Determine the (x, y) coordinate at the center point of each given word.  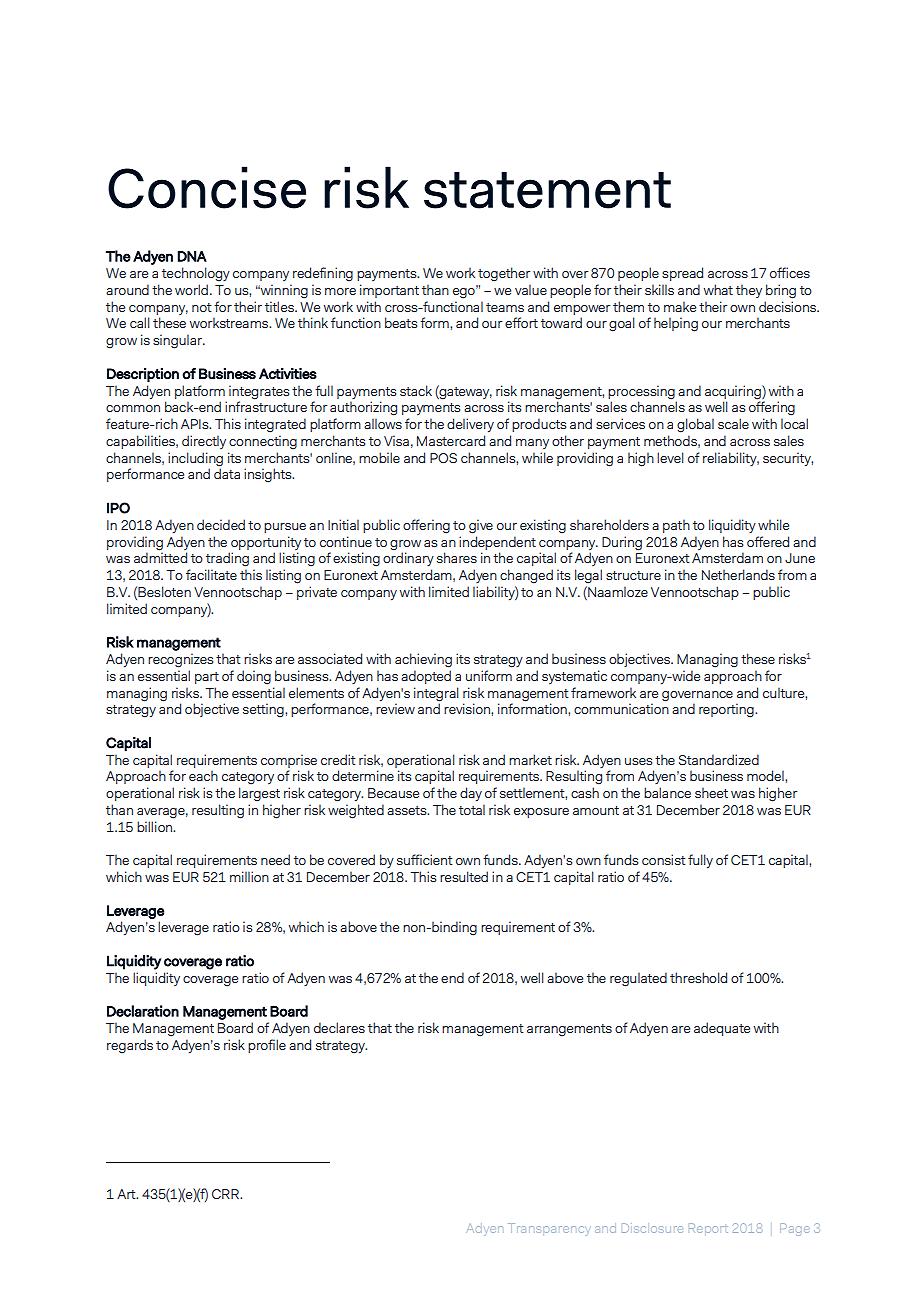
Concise (207, 187)
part (207, 678)
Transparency (548, 1229)
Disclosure (652, 1228)
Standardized (719, 759)
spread (682, 274)
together (504, 274)
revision (468, 708)
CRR (226, 1194)
